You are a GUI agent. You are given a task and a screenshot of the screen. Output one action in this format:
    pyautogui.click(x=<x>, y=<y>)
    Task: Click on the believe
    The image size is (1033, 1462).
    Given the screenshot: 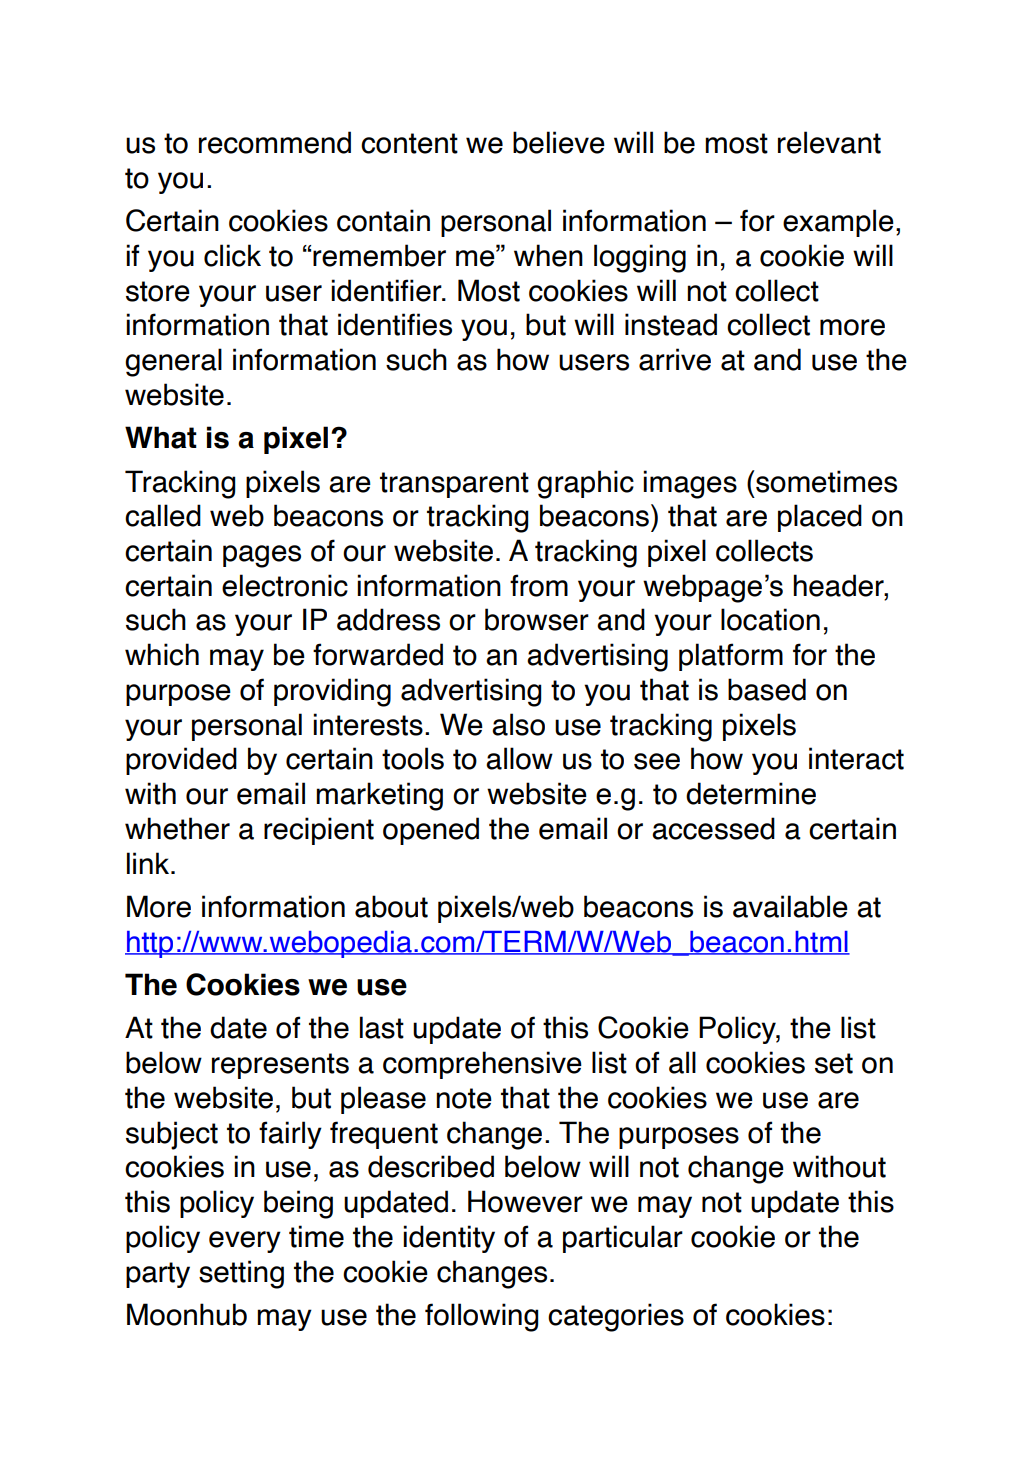 What is the action you would take?
    pyautogui.click(x=559, y=142)
